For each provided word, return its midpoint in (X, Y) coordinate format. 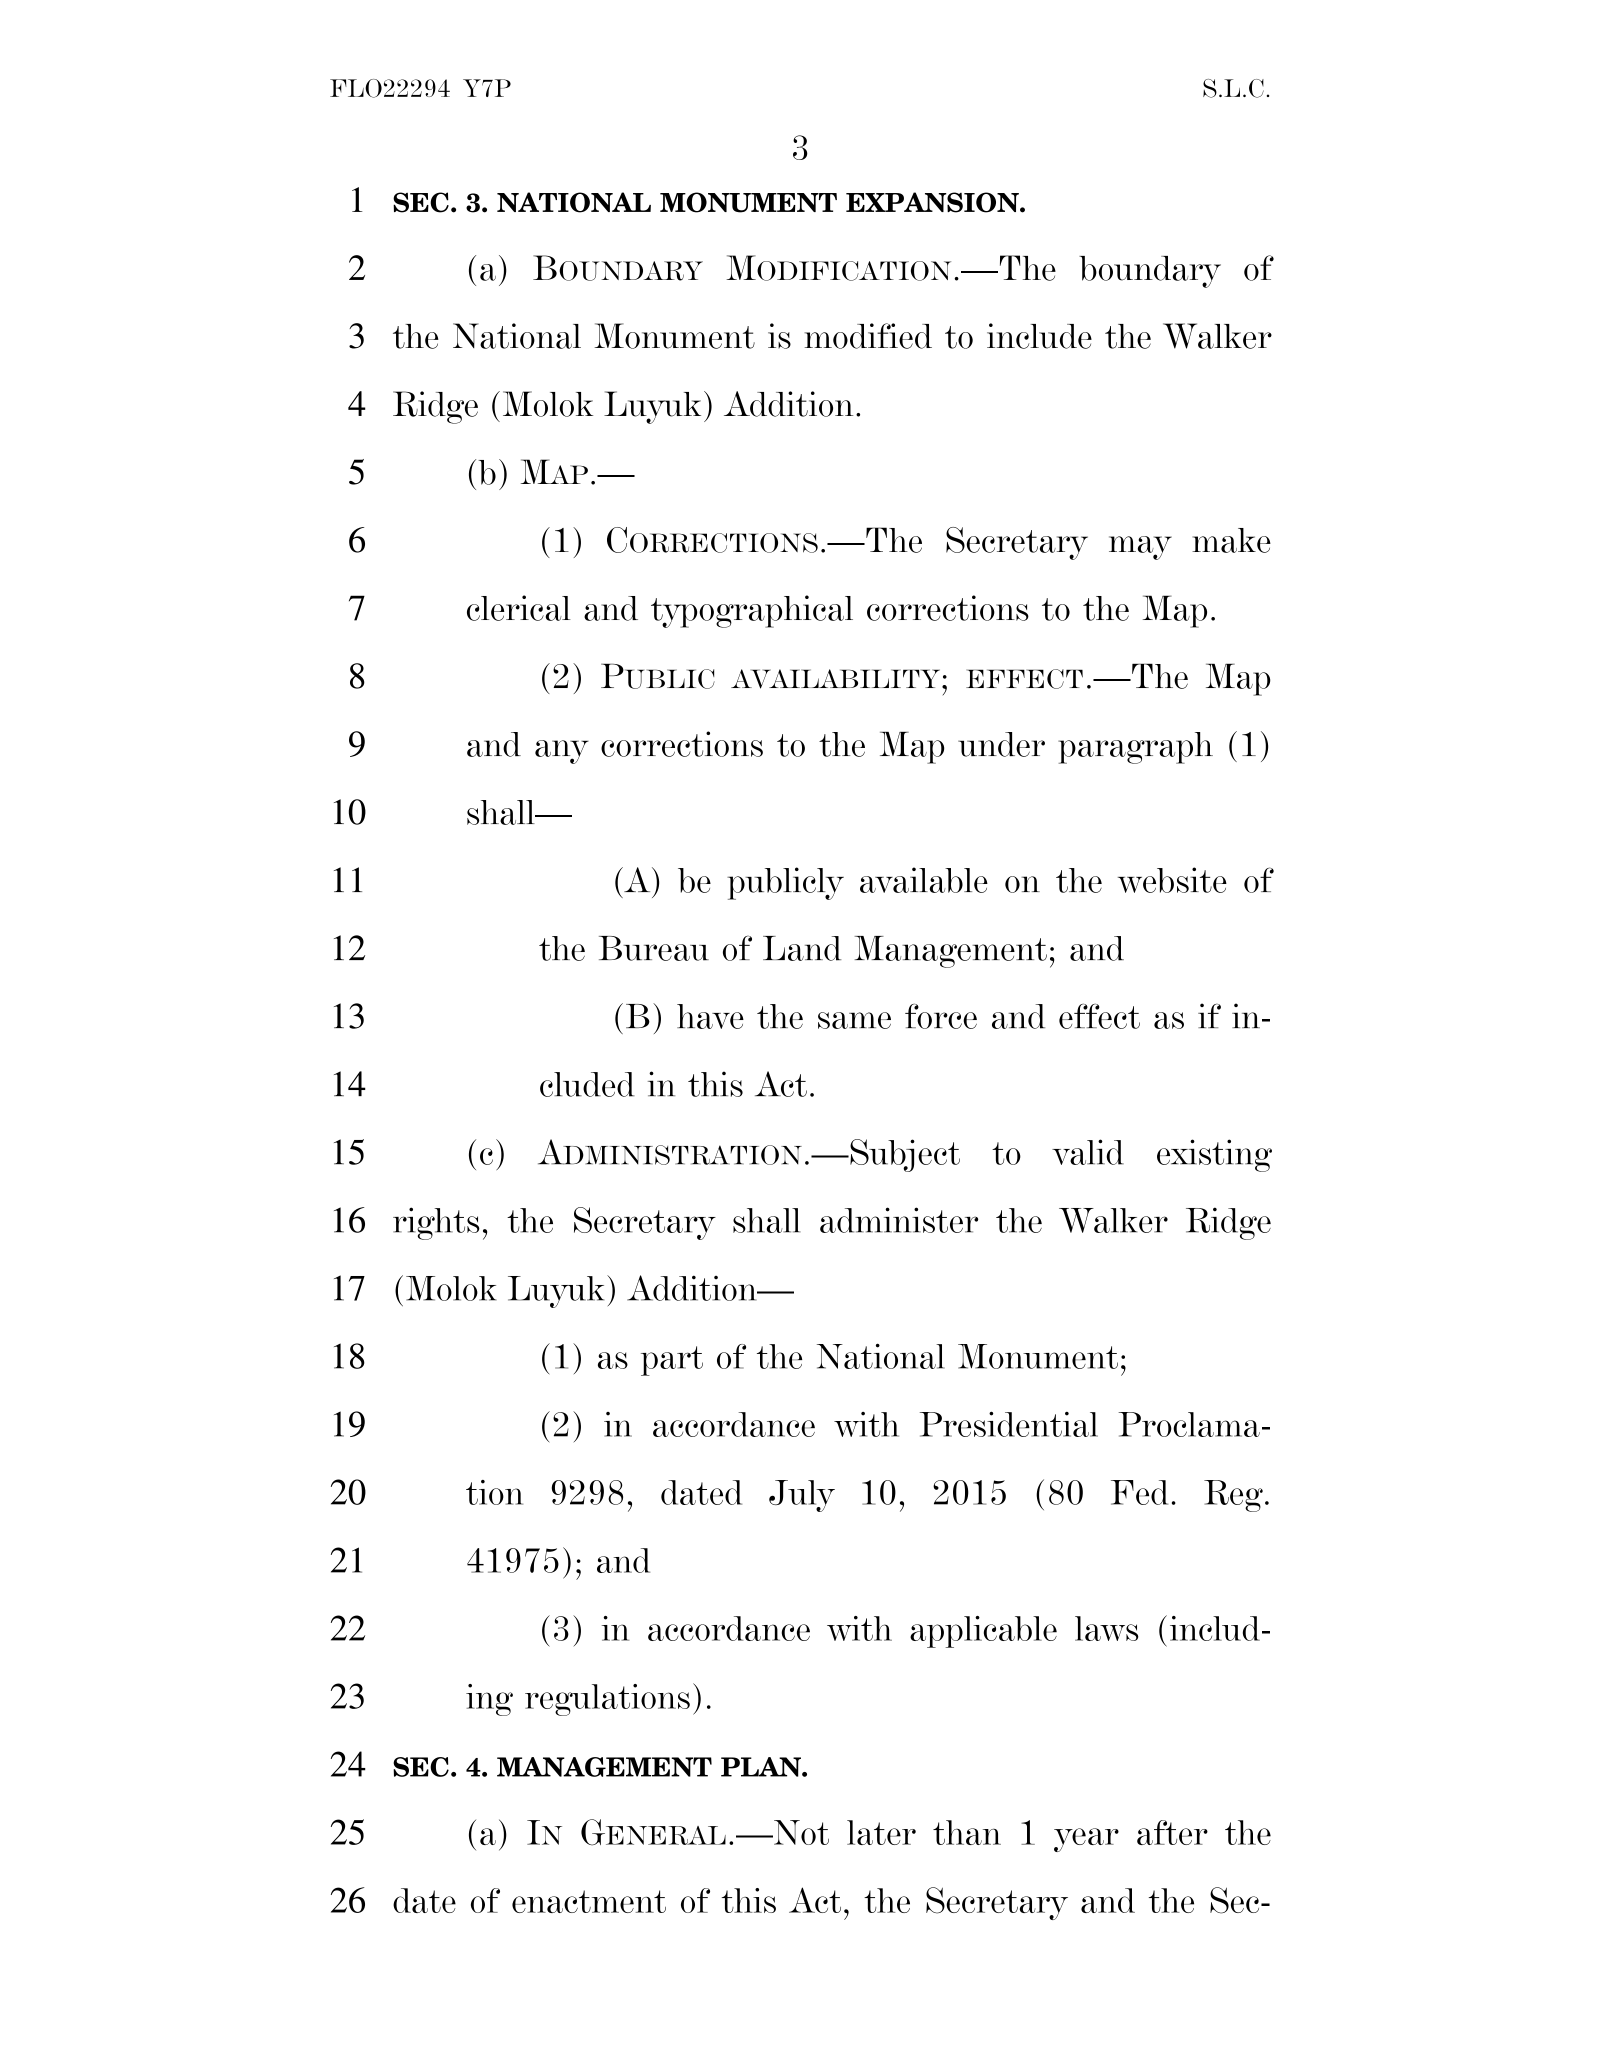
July (802, 1496)
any (562, 752)
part (672, 1361)
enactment (589, 1901)
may (1140, 548)
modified (868, 336)
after (1172, 1832)
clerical (519, 608)
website (1172, 880)
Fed (1139, 1492)
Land (802, 948)
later (881, 1832)
